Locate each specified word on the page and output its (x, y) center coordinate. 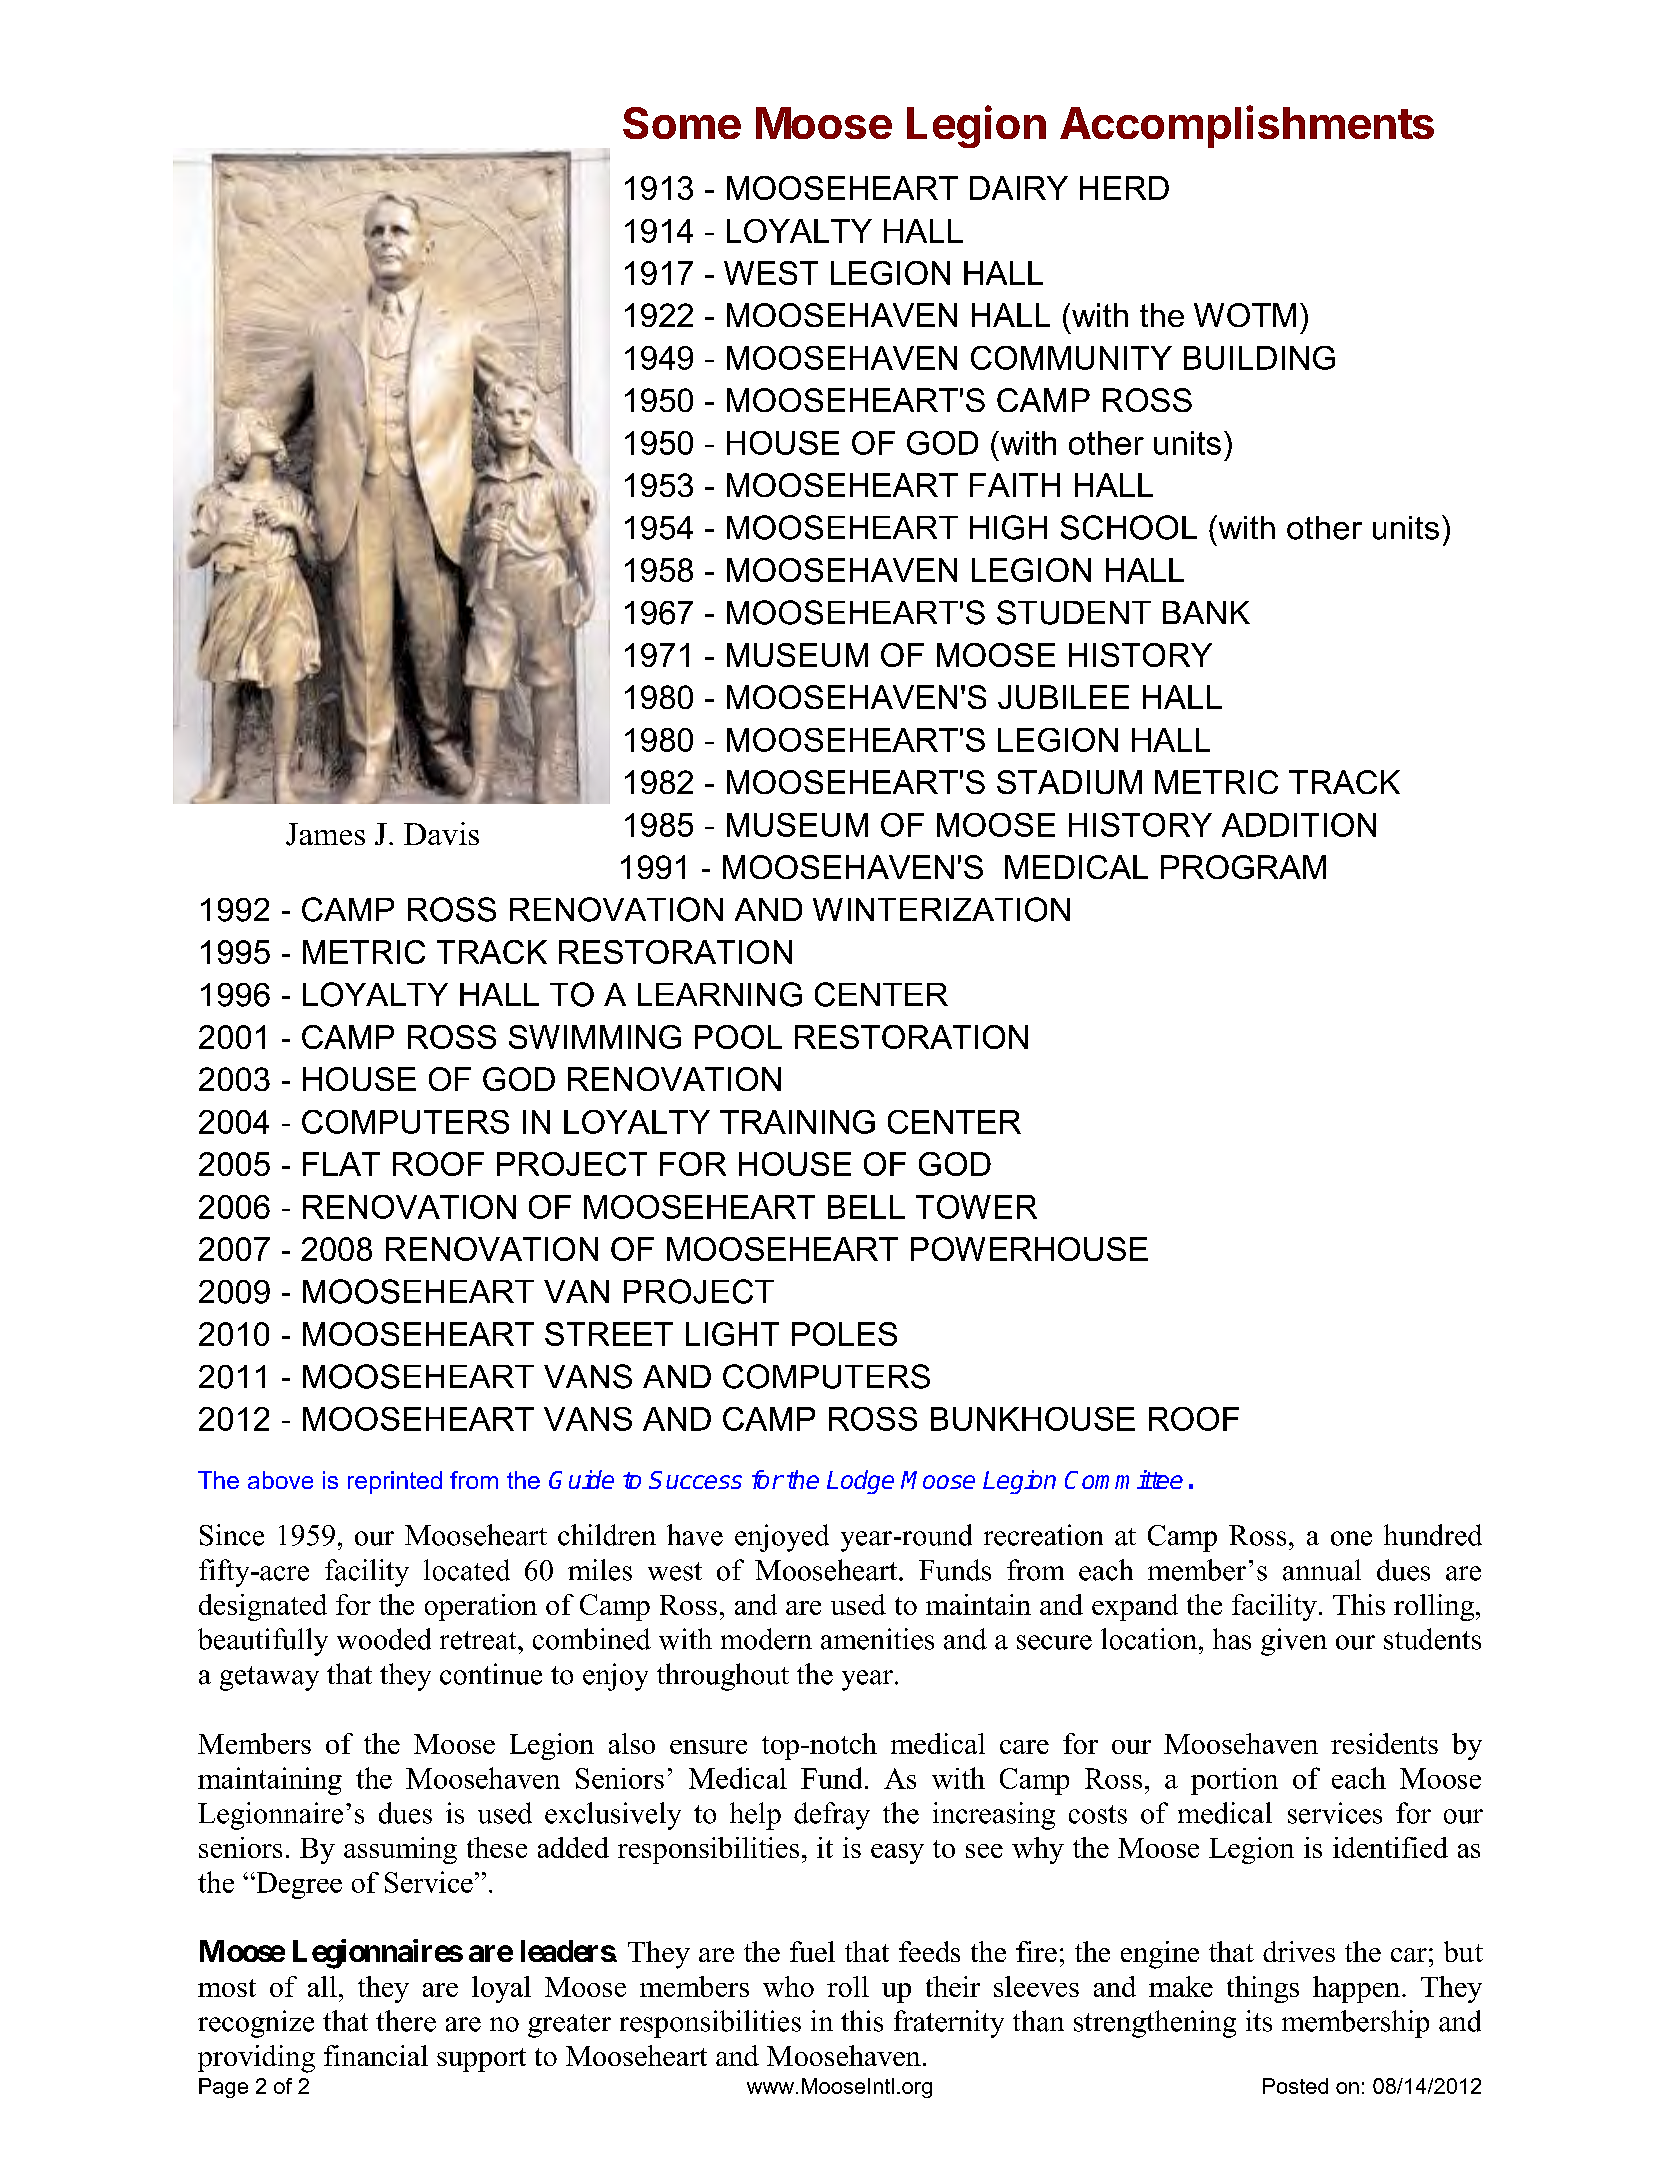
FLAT (341, 1164)
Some (682, 123)
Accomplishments (1247, 126)
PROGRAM (1243, 867)
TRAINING (797, 1122)
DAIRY (1019, 188)
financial (376, 2055)
